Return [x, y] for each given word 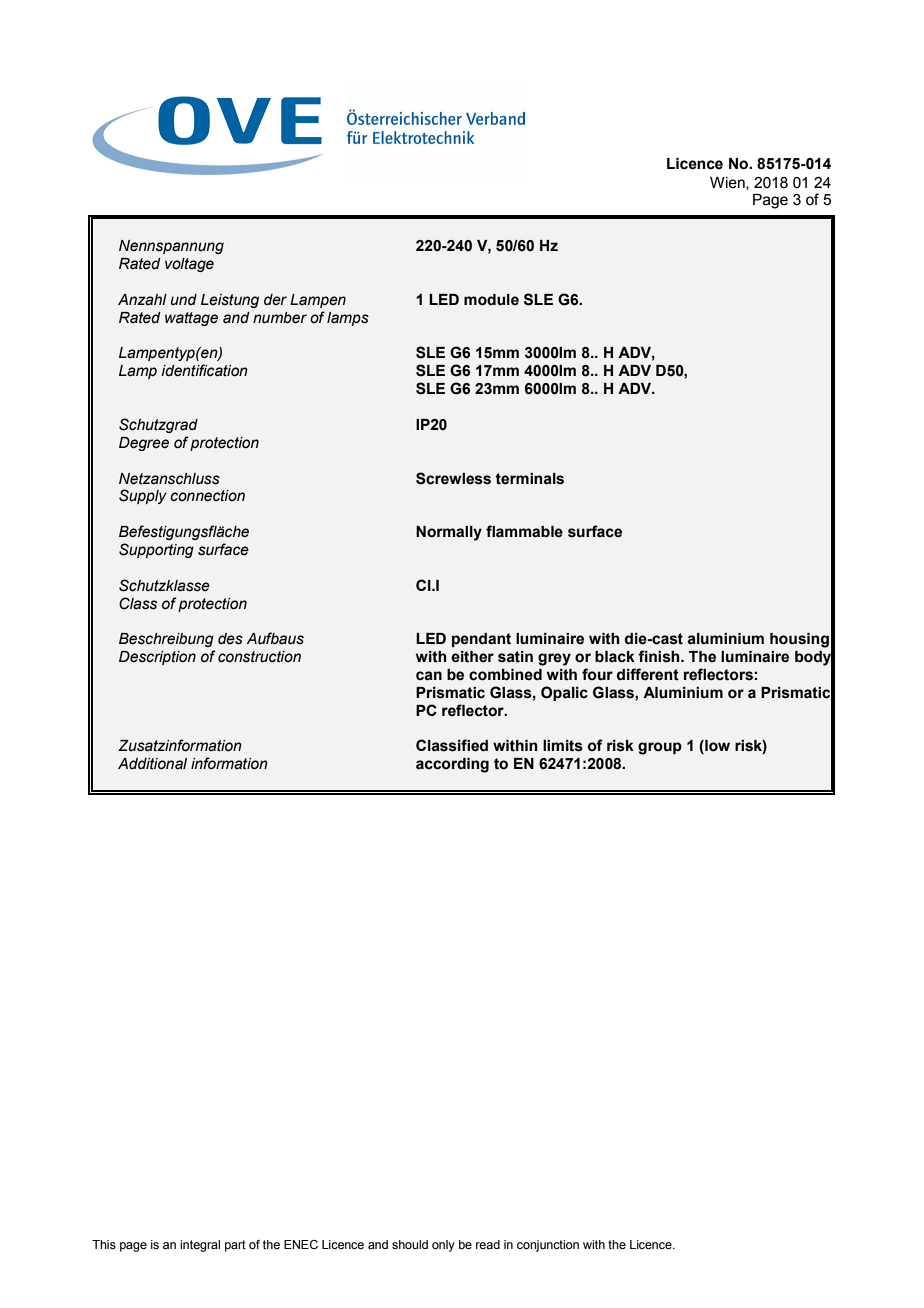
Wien [728, 183]
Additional [152, 764]
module [491, 300]
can [429, 676]
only [443, 1246]
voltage [189, 265]
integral [200, 1246]
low [716, 747]
